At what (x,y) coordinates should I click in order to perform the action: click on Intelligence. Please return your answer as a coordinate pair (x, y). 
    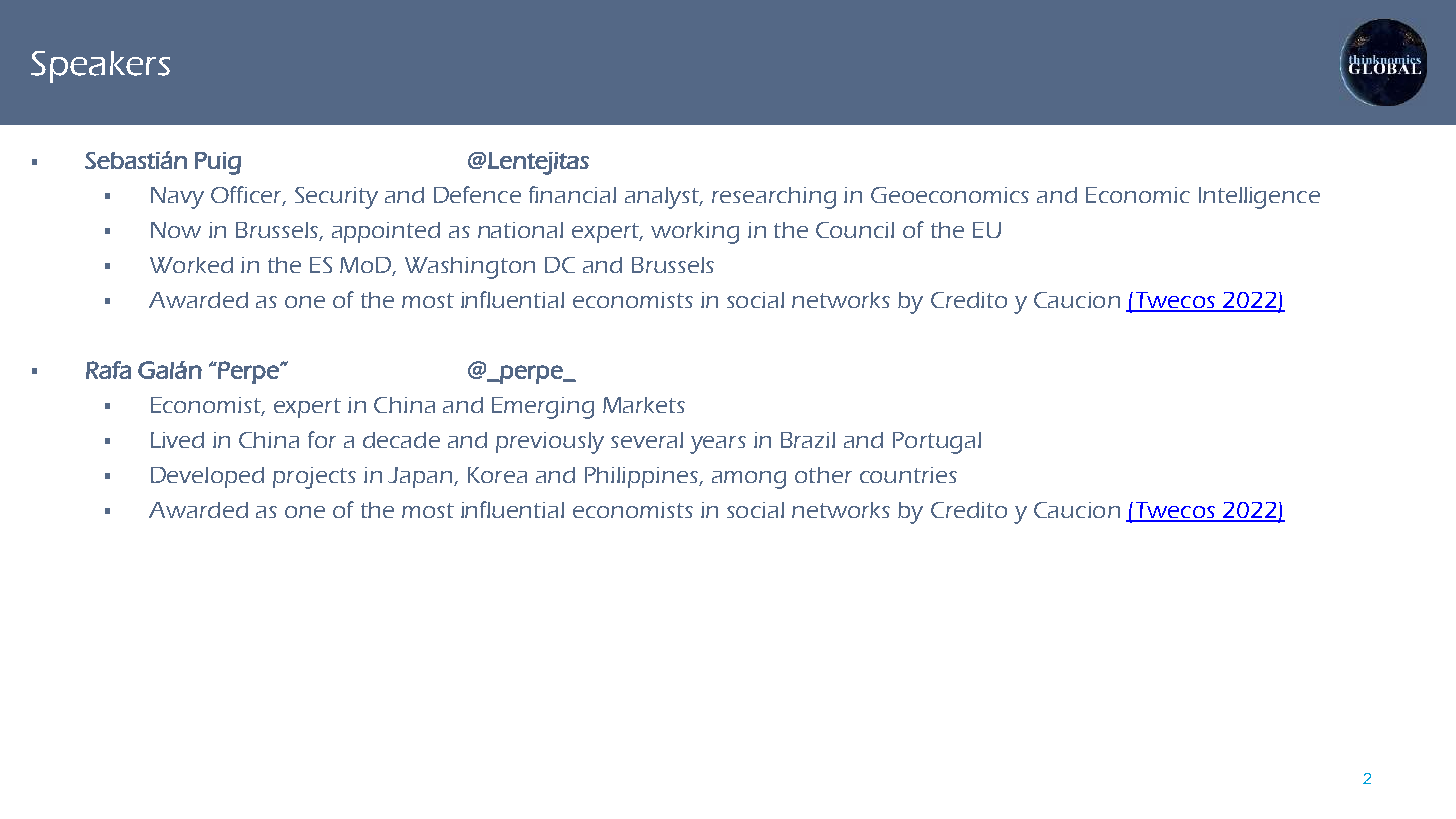
    Looking at the image, I should click on (1259, 198).
